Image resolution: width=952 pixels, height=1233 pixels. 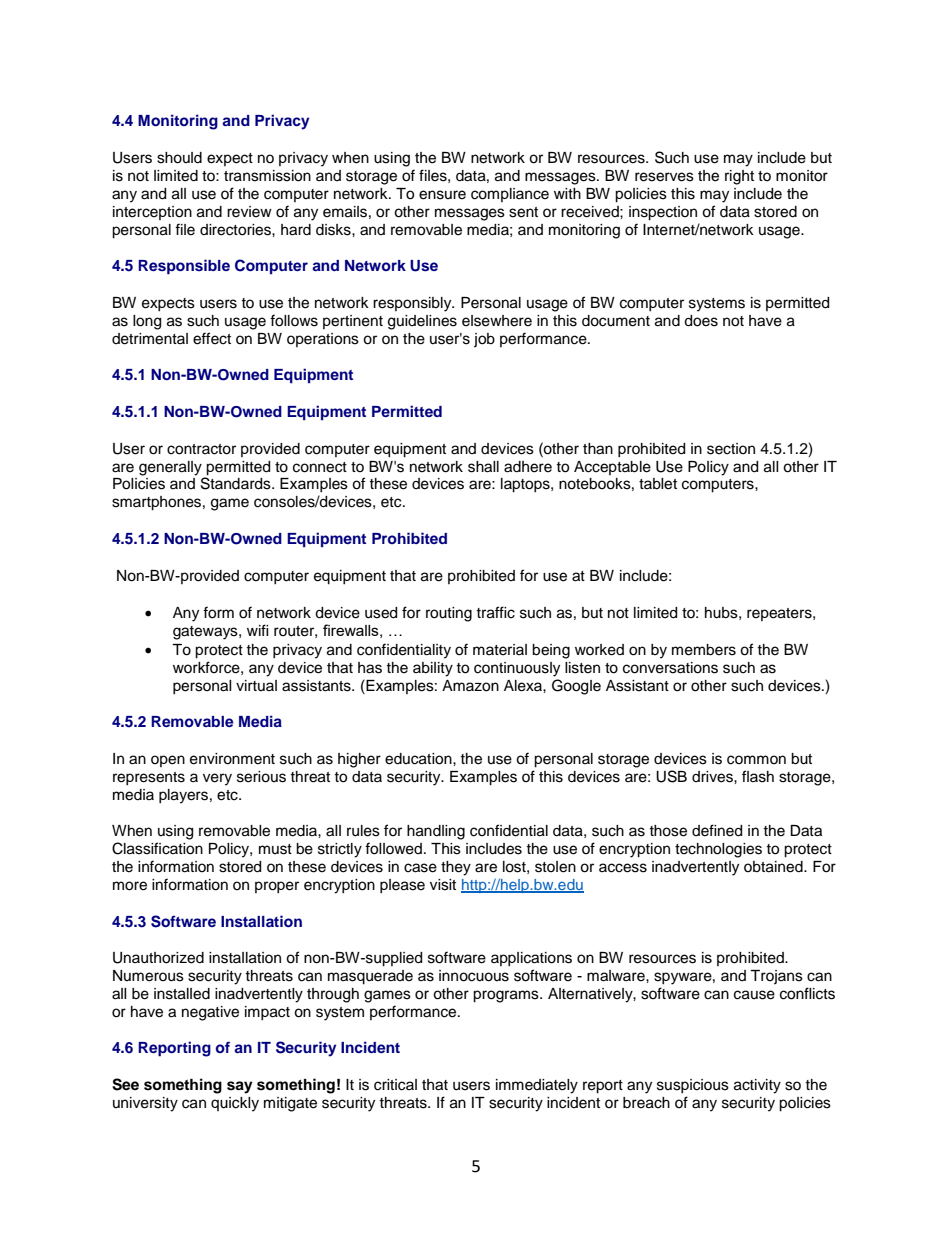 I want to click on say, so click(x=240, y=1087).
